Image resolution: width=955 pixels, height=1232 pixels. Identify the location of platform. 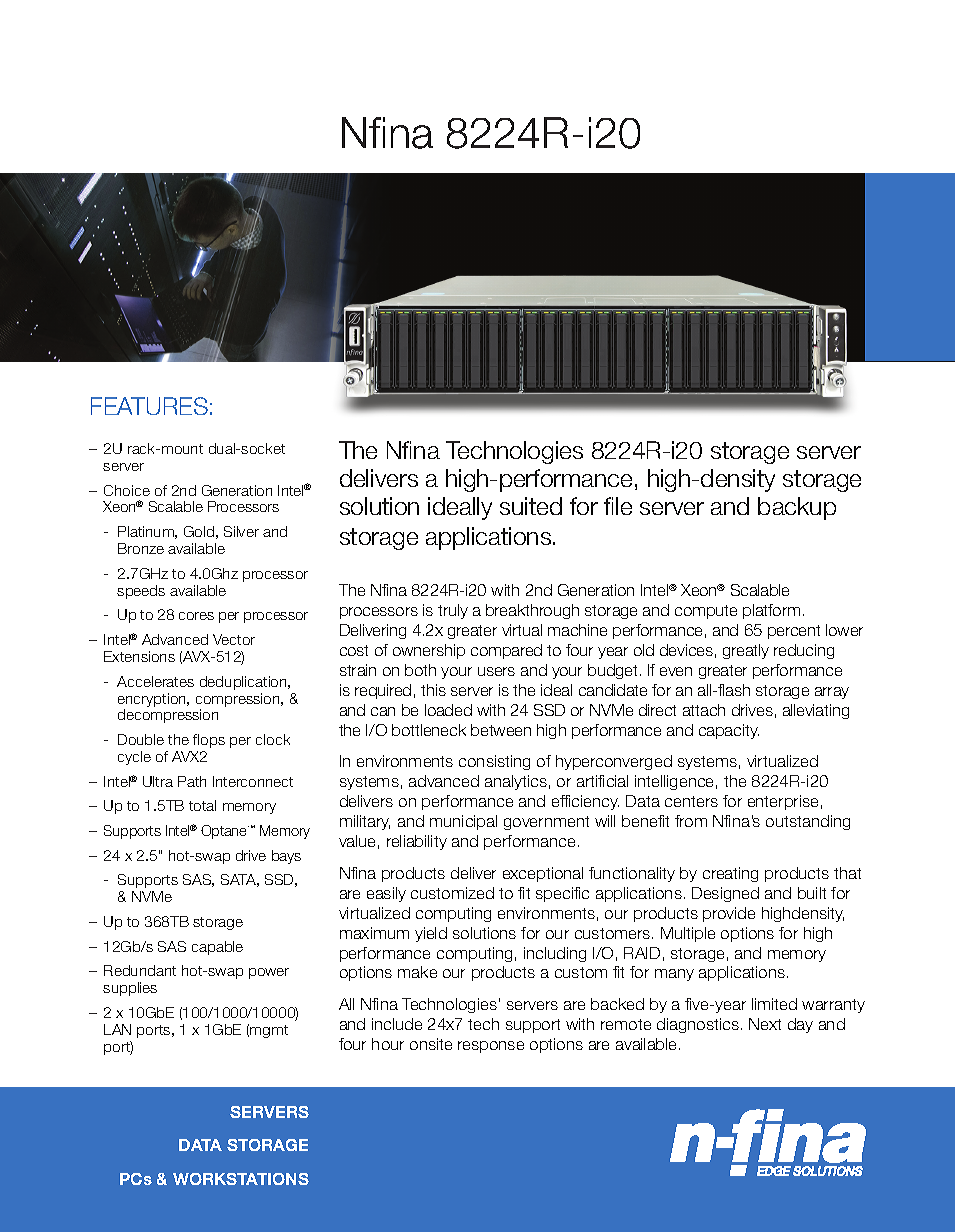
(771, 611).
